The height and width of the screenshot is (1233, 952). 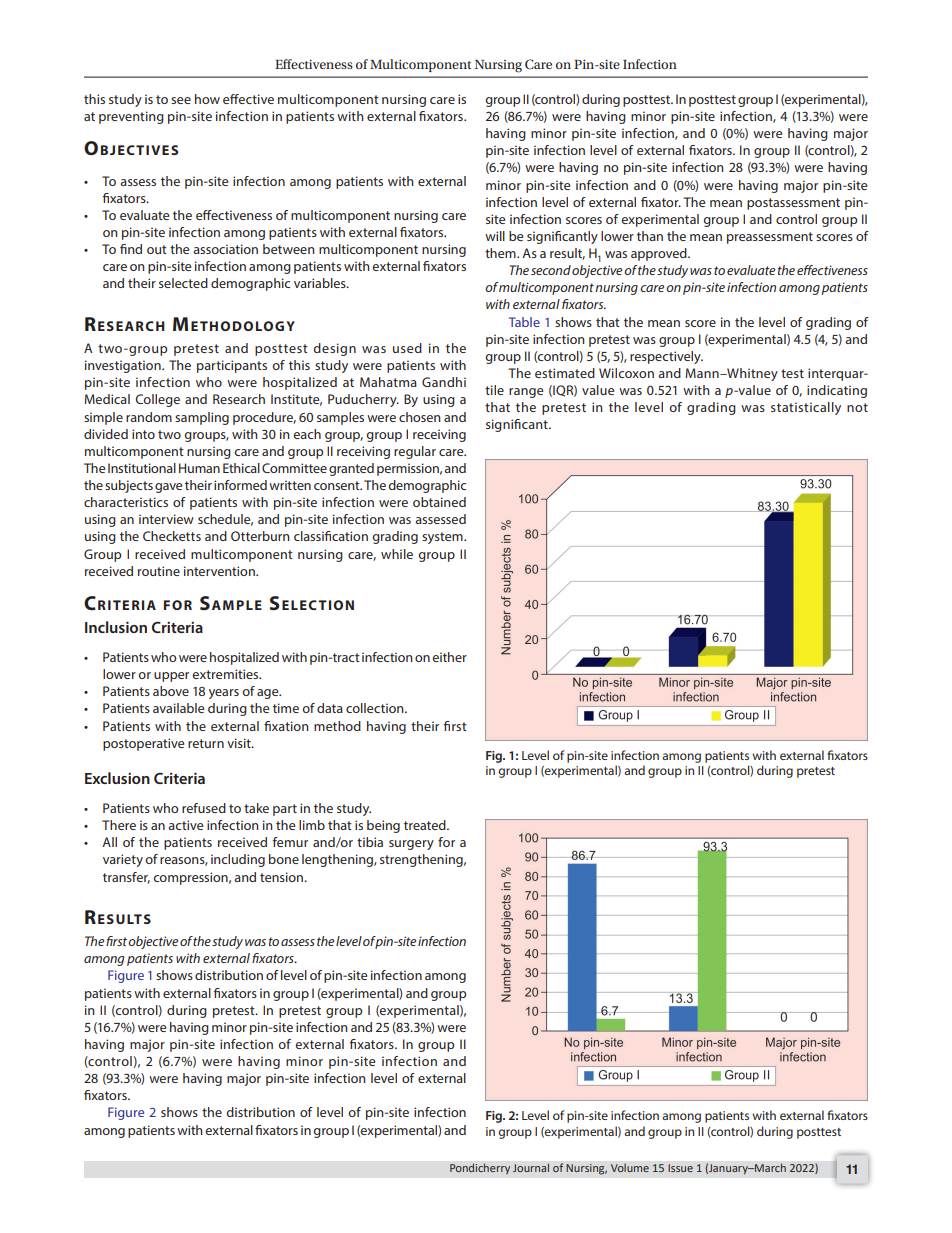 What do you see at coordinates (650, 236) in the screenshot?
I see `than` at bounding box center [650, 236].
